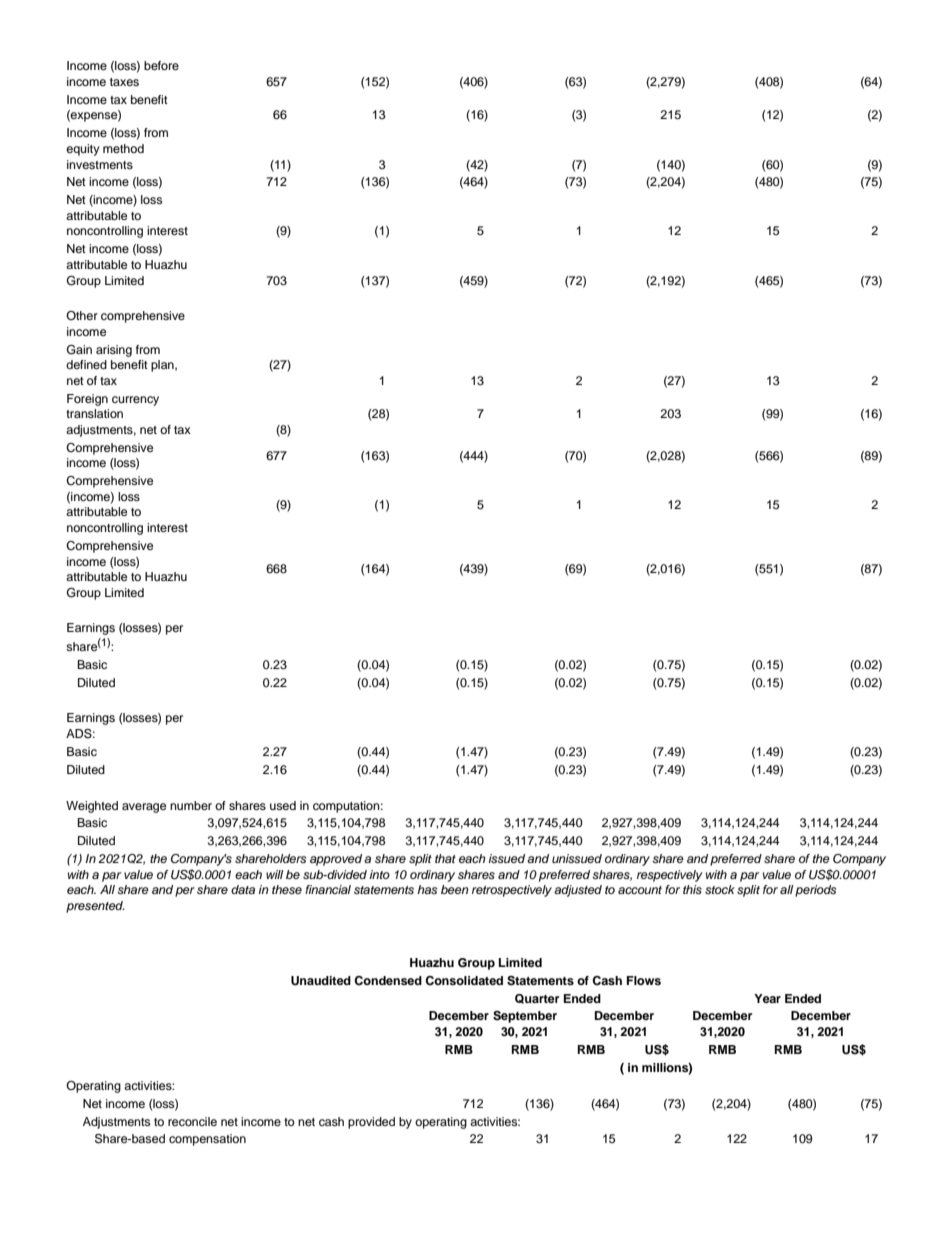 This page has width=952, height=1233. What do you see at coordinates (192, 1121) in the page?
I see `reconcile` at bounding box center [192, 1121].
